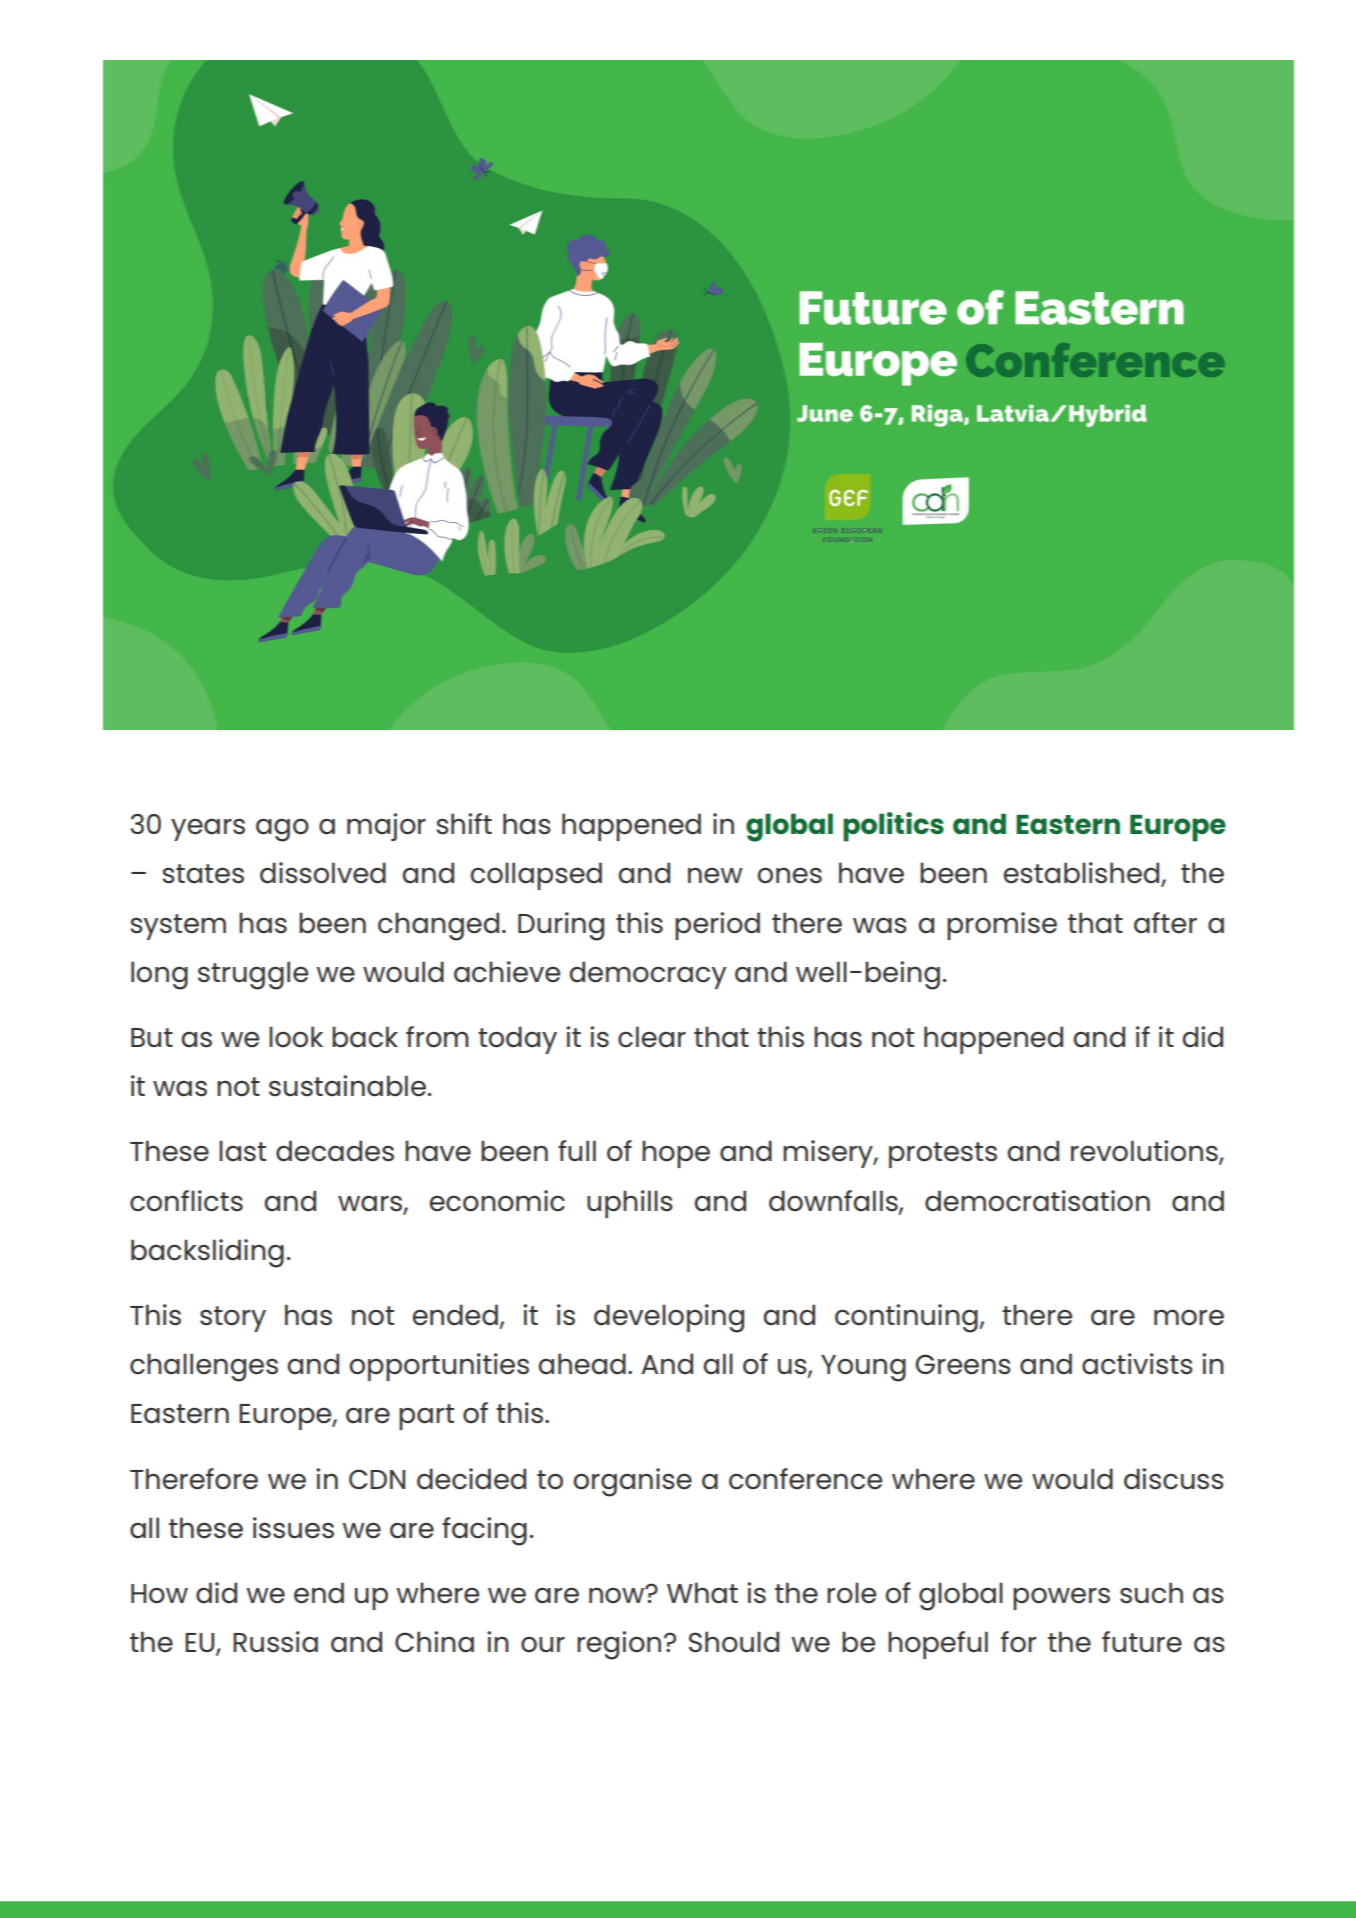 Image resolution: width=1356 pixels, height=1918 pixels. Describe the element at coordinates (275, 1642) in the screenshot. I see `Russia` at that location.
